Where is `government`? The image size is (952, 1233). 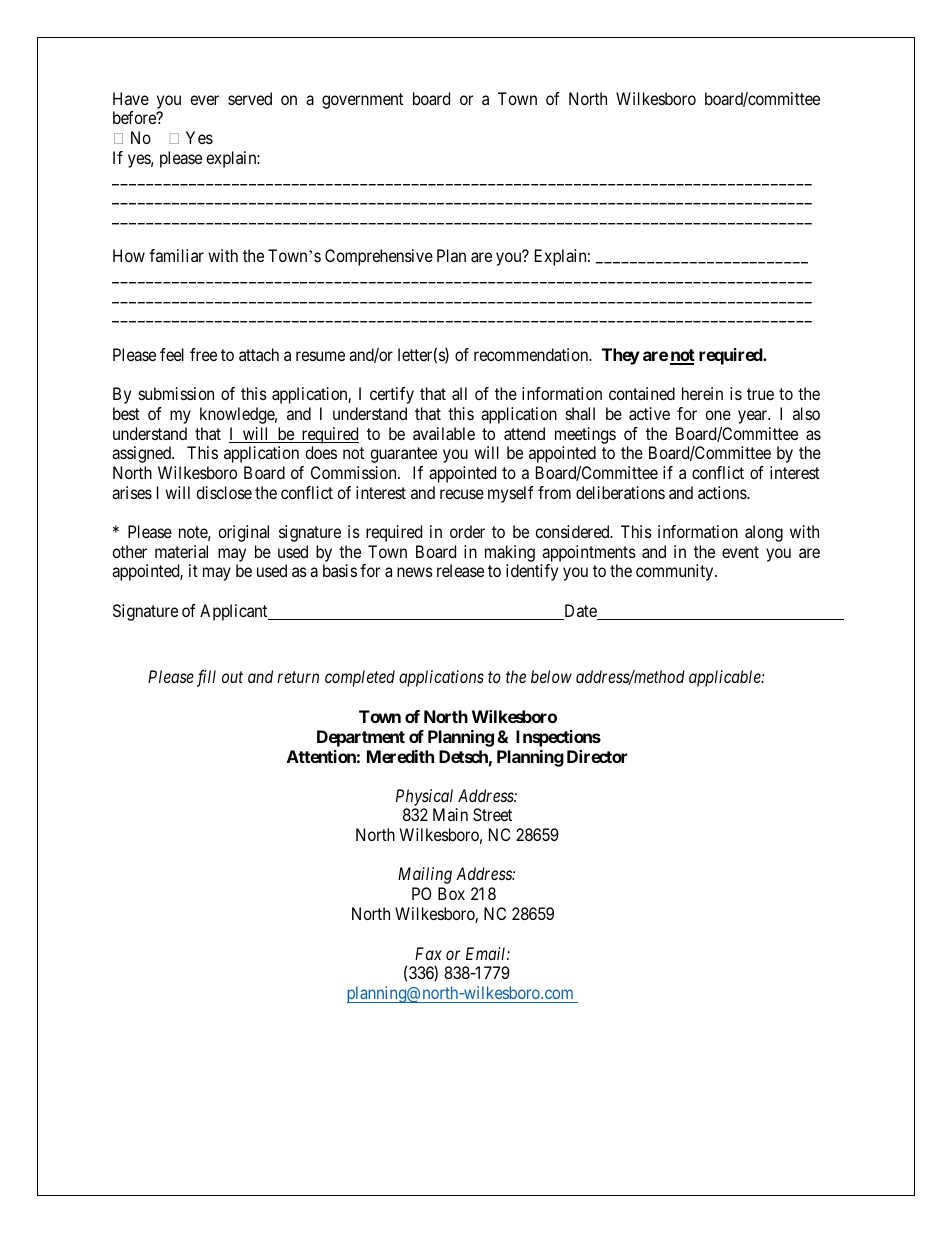 government is located at coordinates (362, 101).
